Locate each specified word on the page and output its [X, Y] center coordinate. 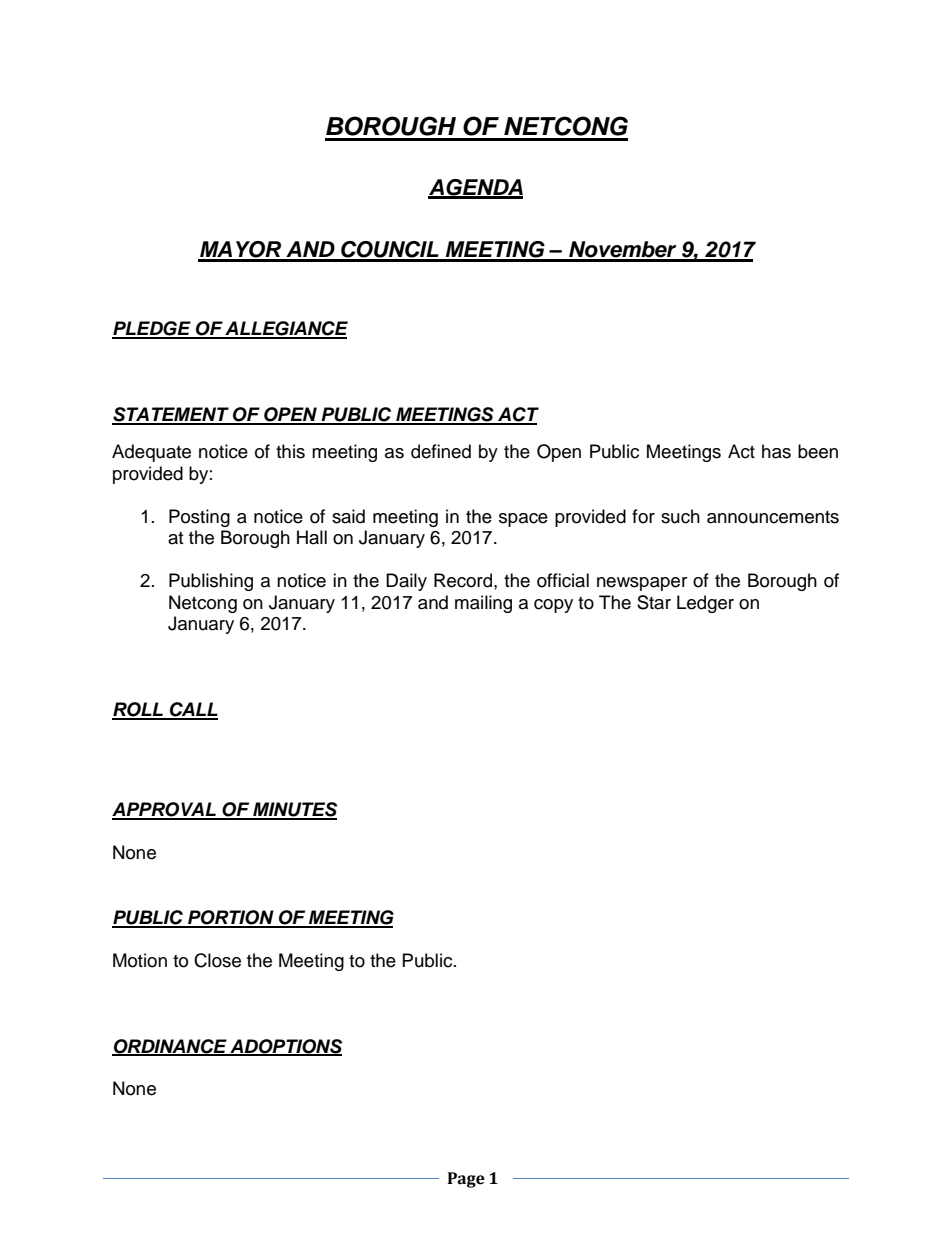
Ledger [705, 604]
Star [654, 602]
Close [217, 960]
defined [441, 451]
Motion [140, 960]
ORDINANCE [170, 1047]
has [776, 451]
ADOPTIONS [285, 1047]
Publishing [211, 582]
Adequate [151, 453]
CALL [193, 710]
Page [466, 1180]
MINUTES [294, 810]
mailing [483, 604]
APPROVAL [165, 810]
